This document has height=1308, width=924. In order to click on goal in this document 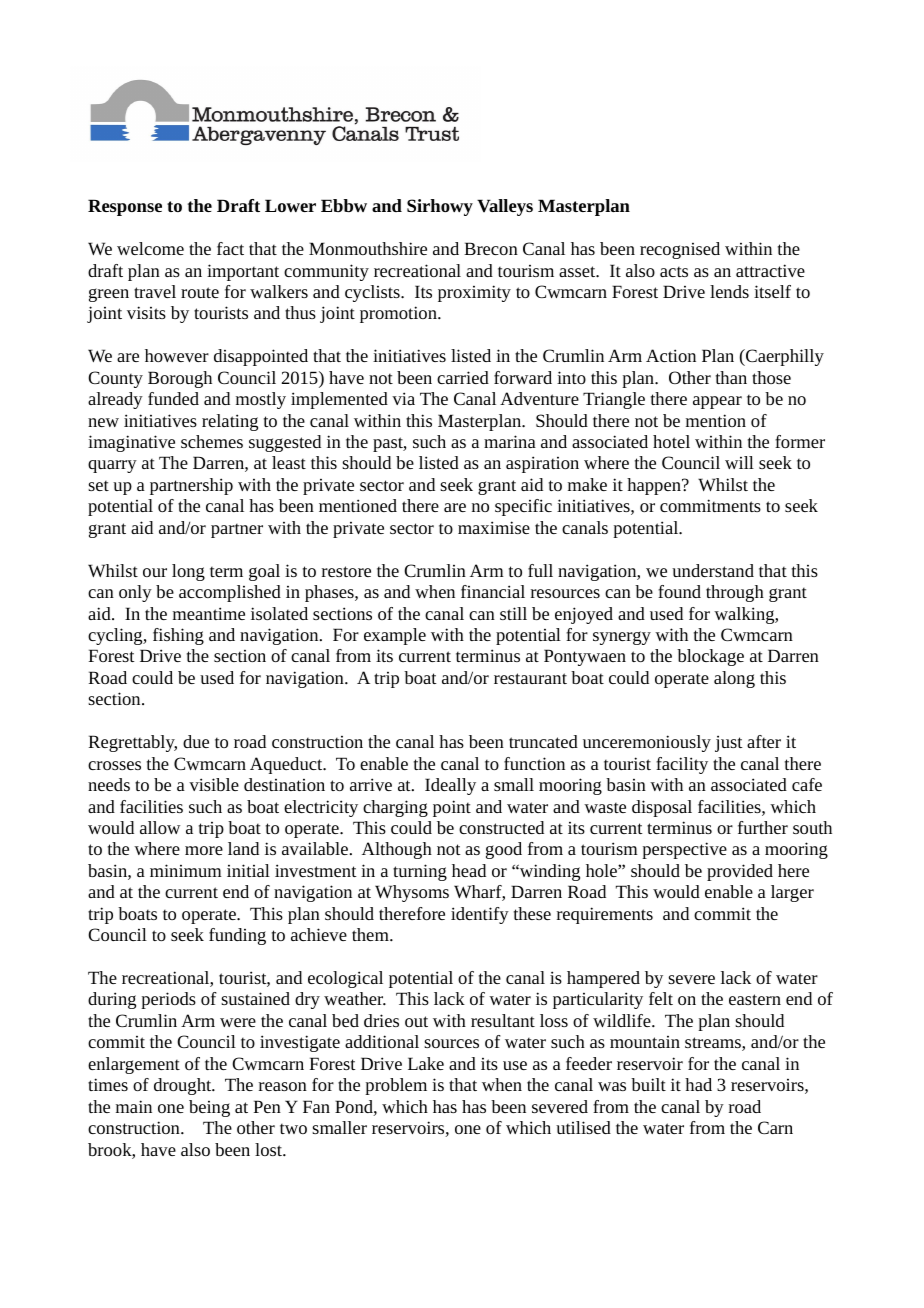, I will do `click(264, 572)`.
